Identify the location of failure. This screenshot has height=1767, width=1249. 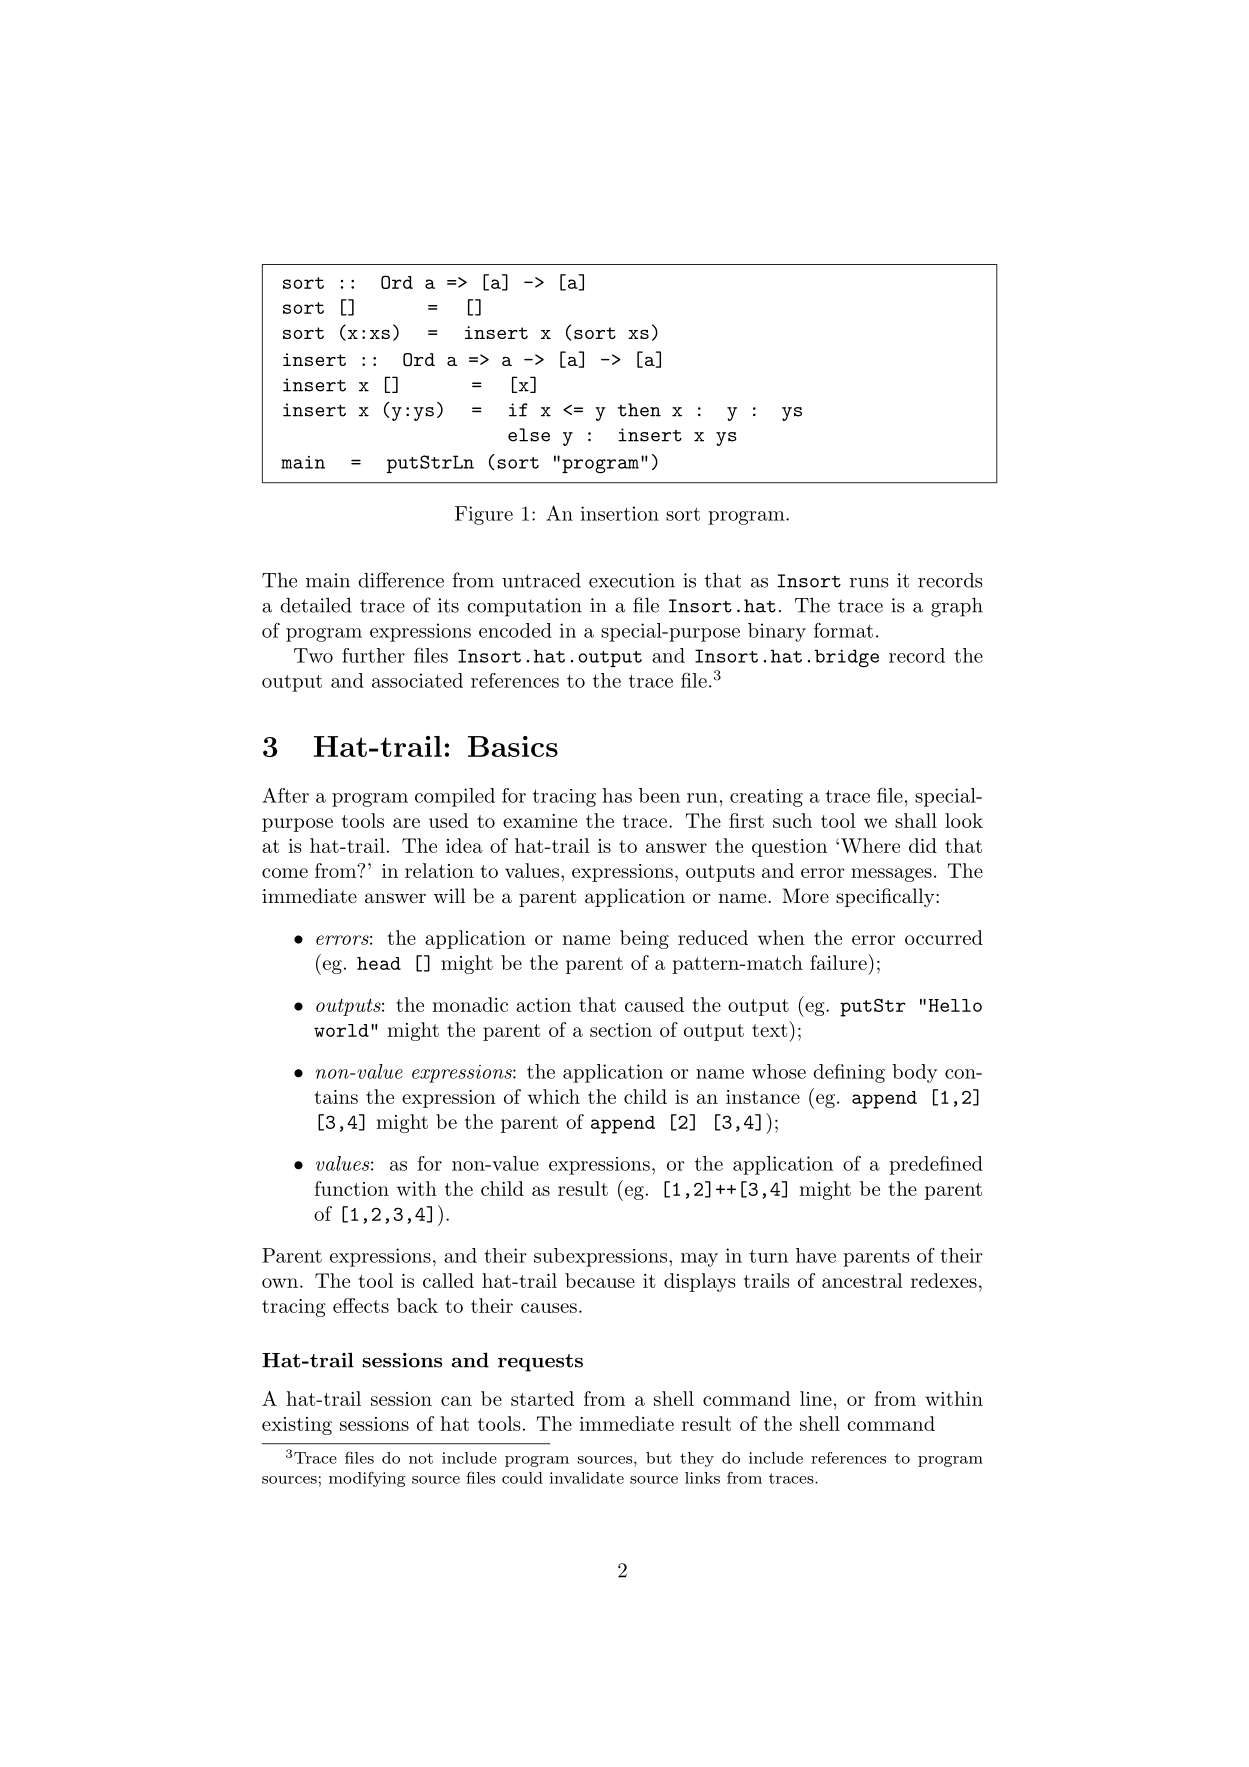
(839, 962).
